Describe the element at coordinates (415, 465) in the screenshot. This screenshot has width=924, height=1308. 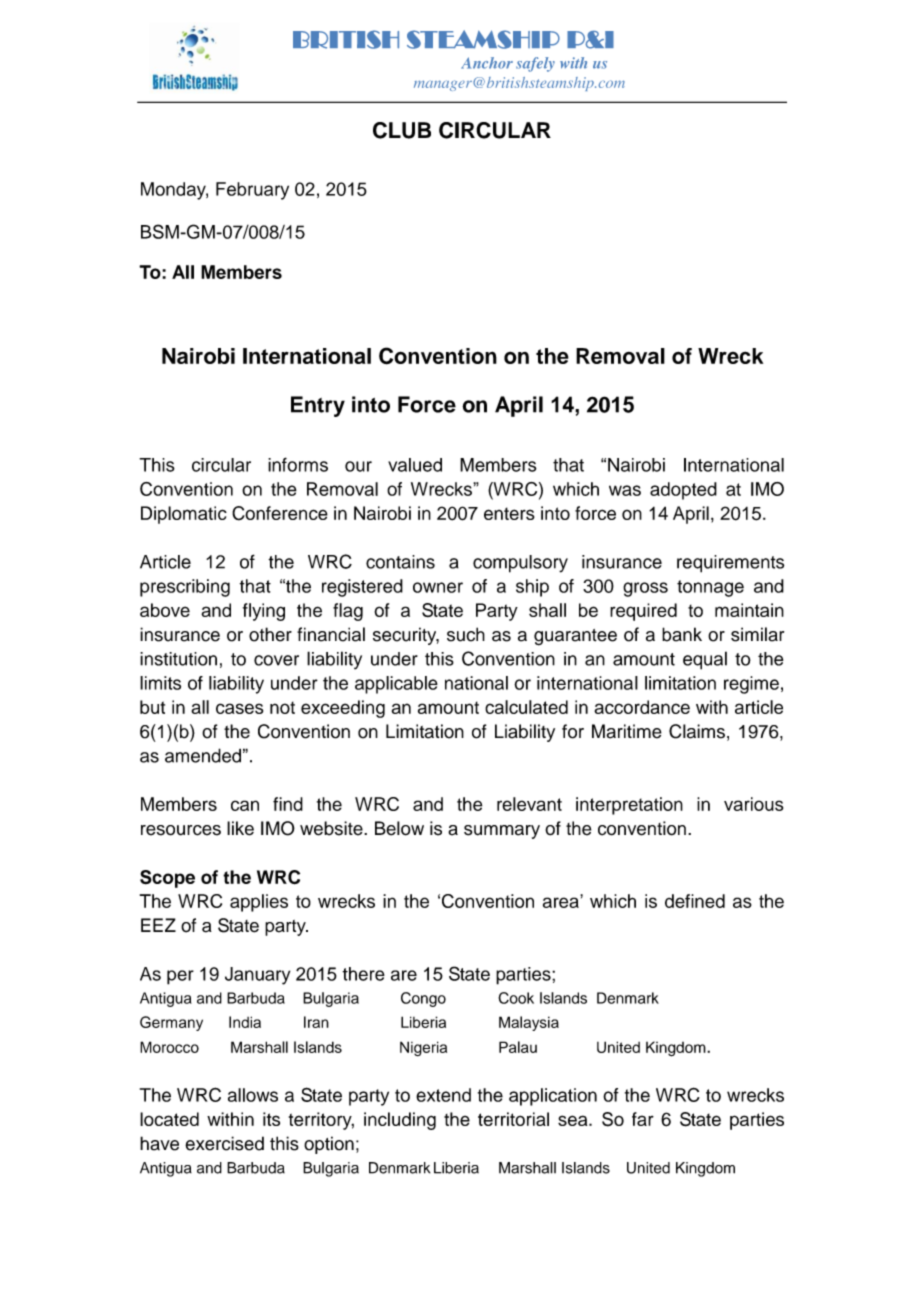
I see `valued` at that location.
